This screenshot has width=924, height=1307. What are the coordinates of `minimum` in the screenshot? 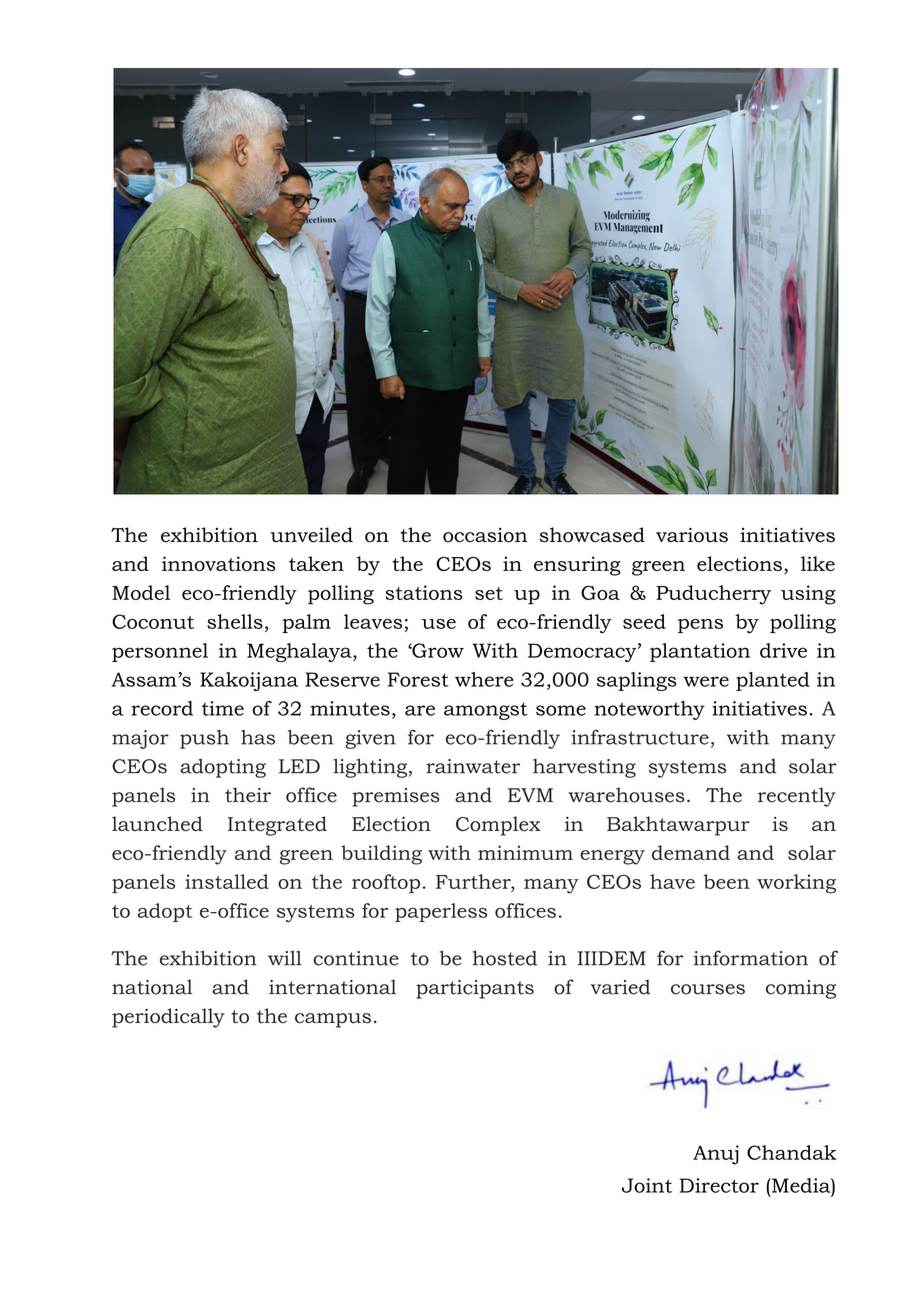 It's located at (525, 852).
